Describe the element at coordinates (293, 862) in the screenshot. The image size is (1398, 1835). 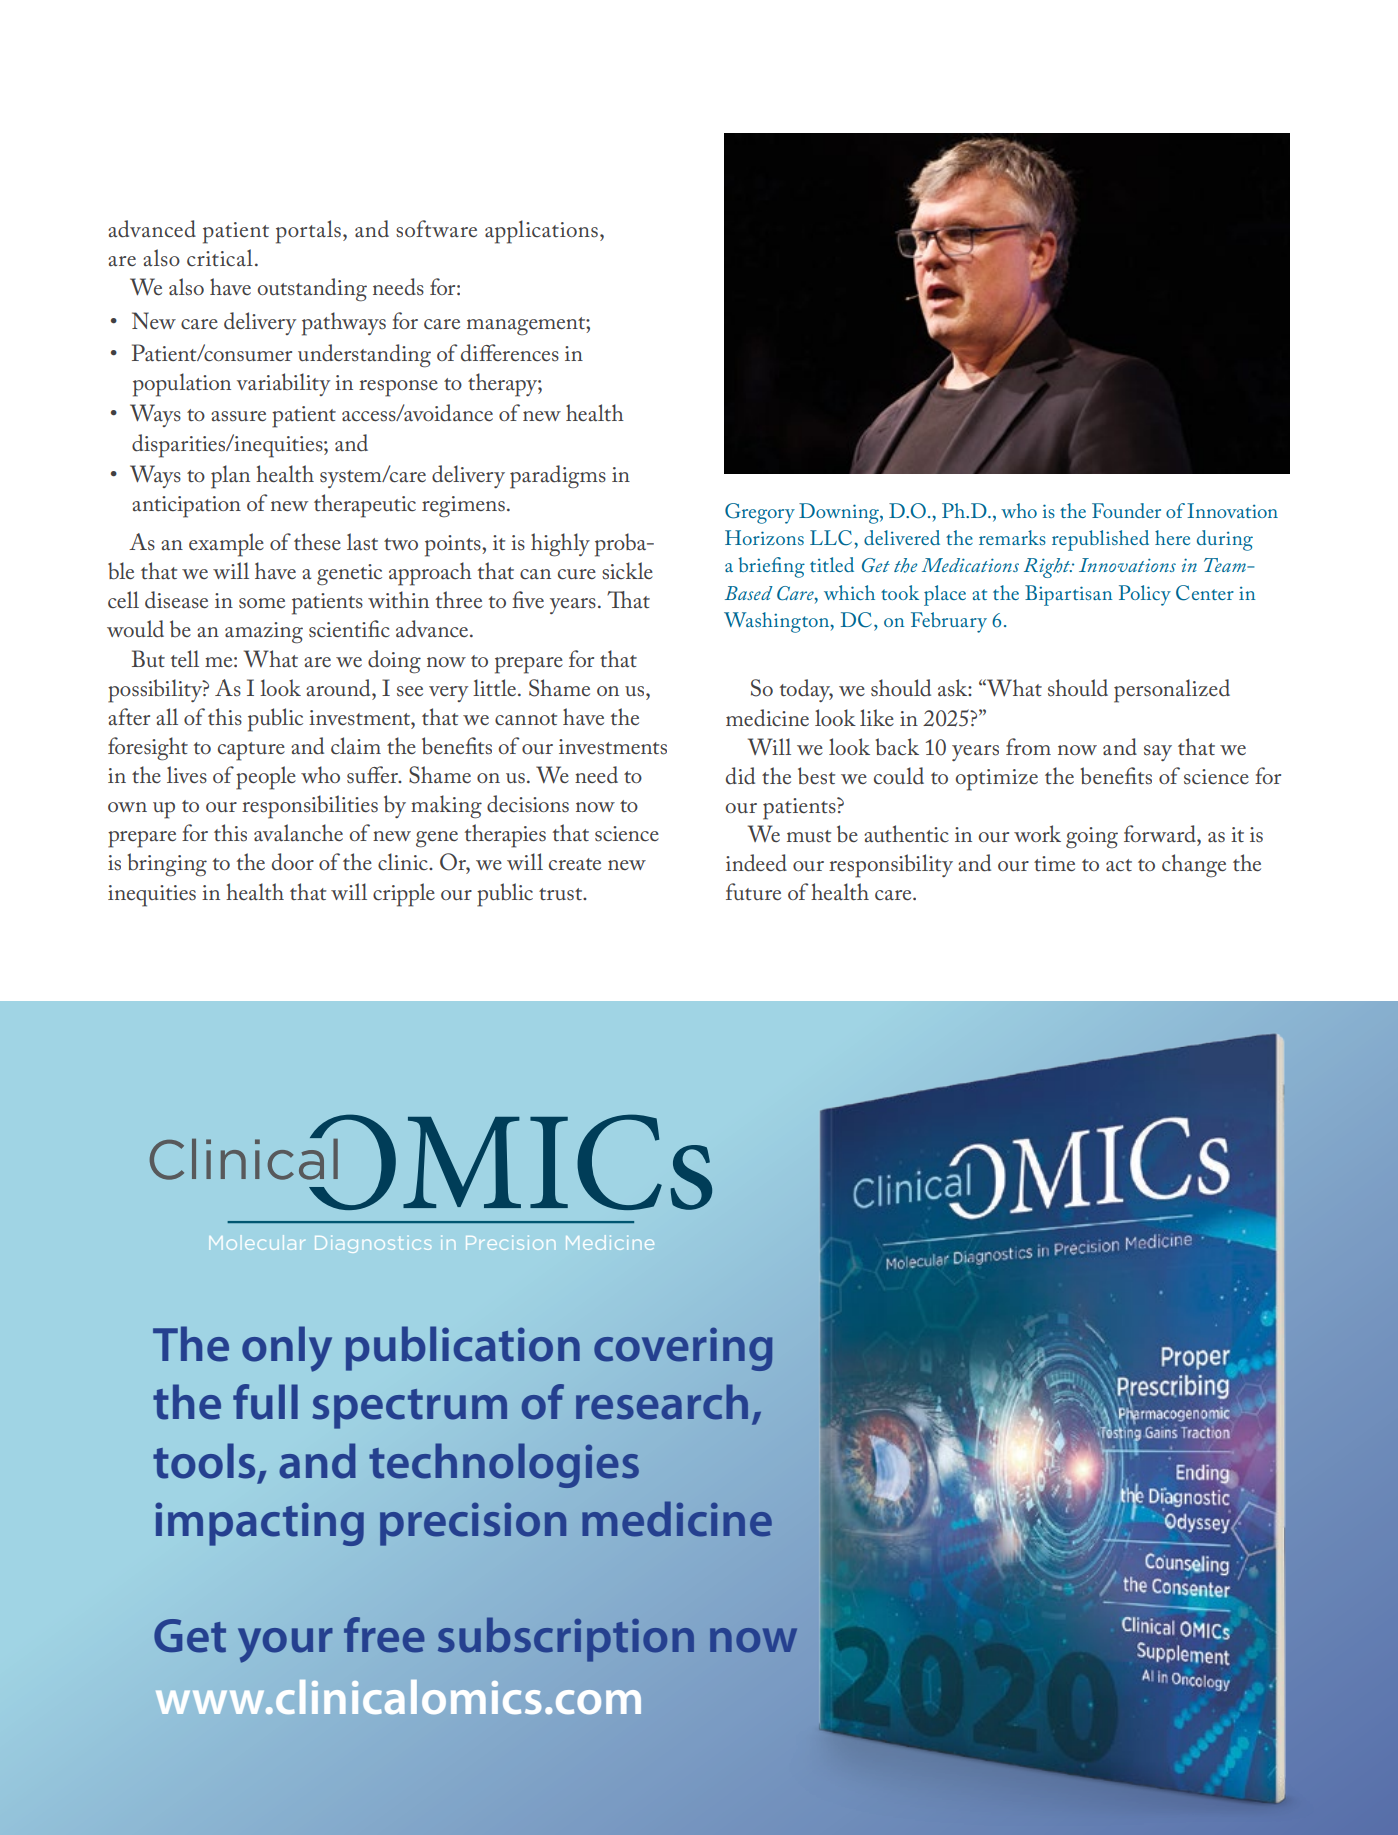
I see `door` at that location.
